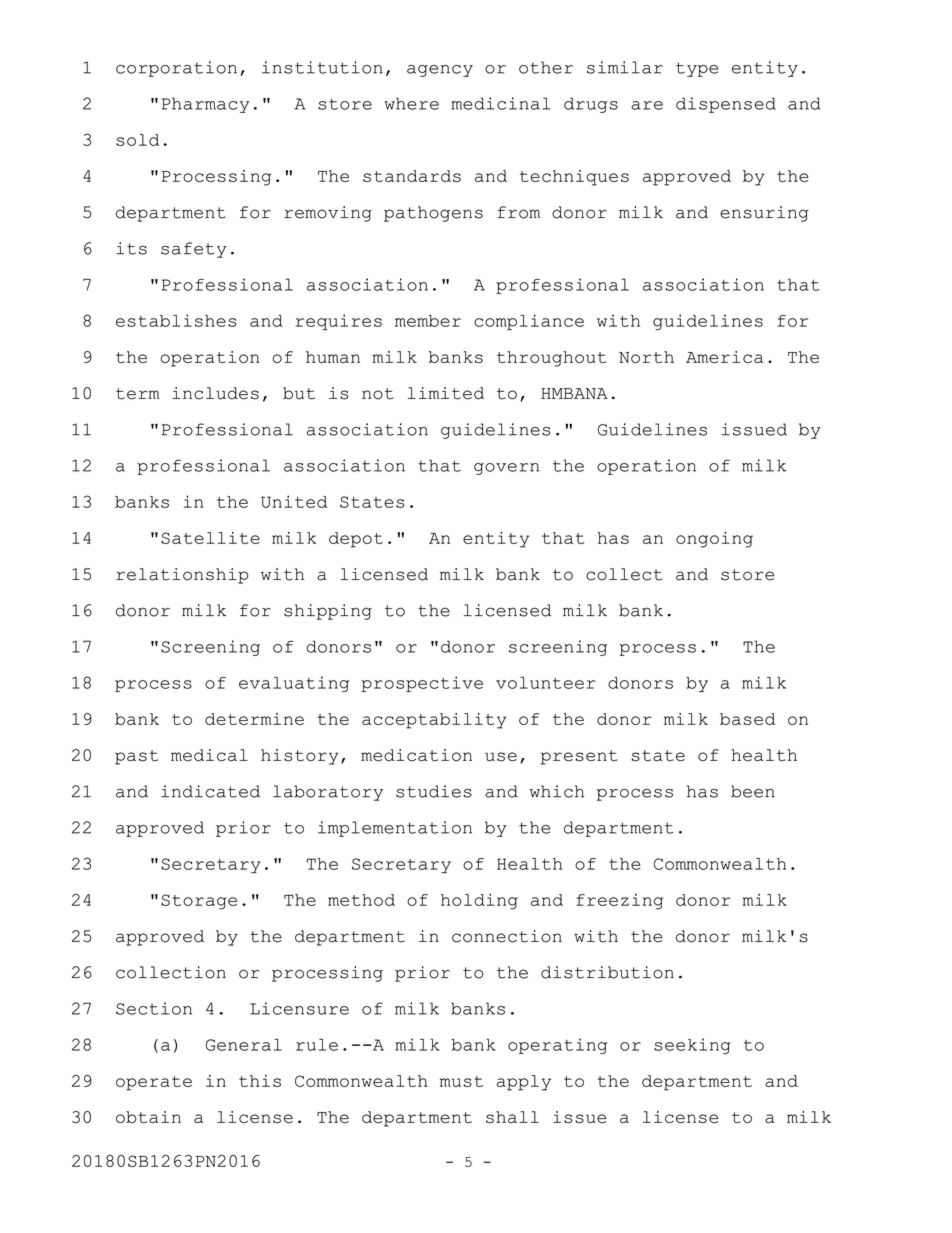 This screenshot has height=1233, width=952. What do you see at coordinates (205, 105) in the screenshot?
I see `Pharmacy` at bounding box center [205, 105].
